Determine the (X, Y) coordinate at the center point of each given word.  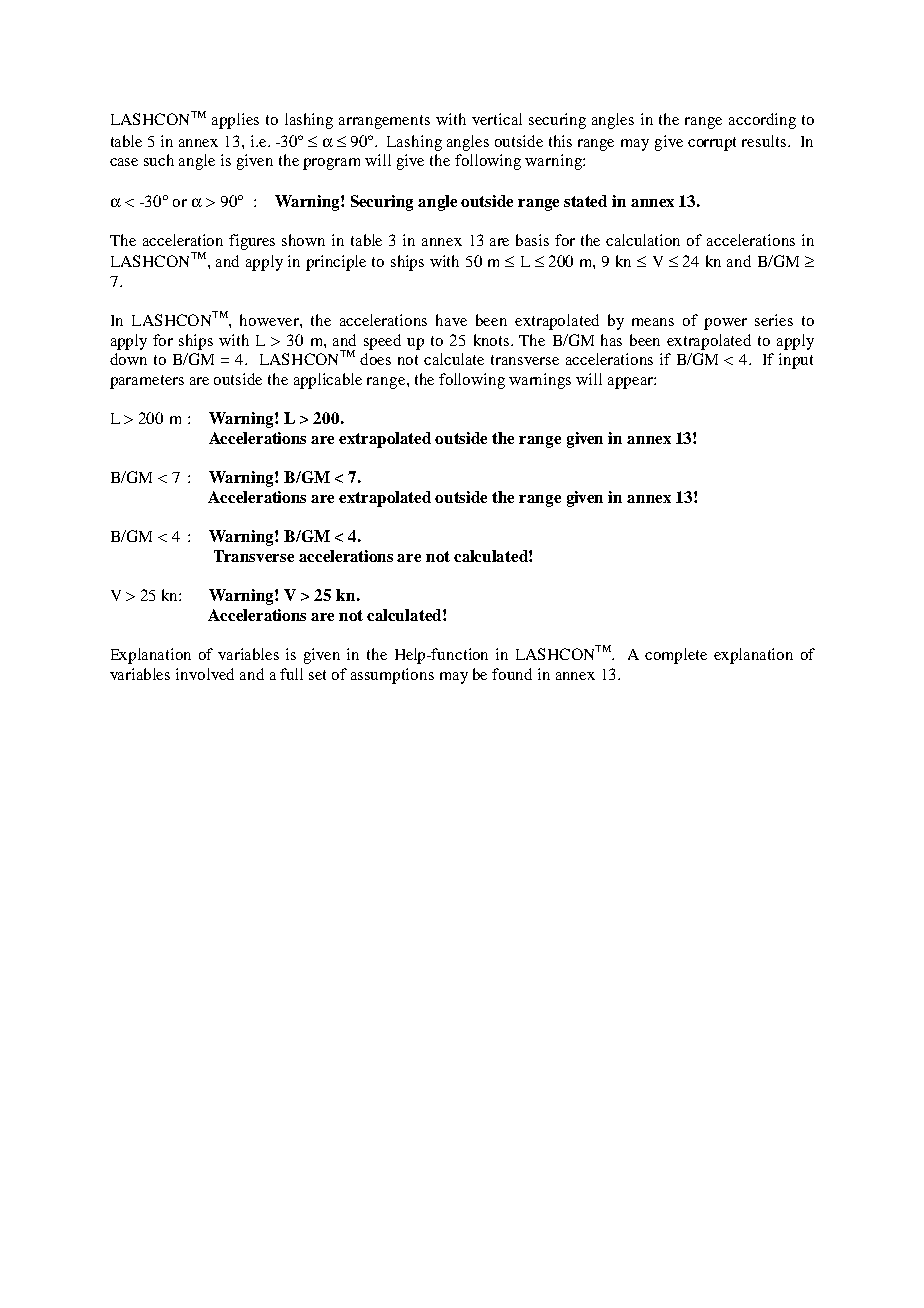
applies (235, 121)
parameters (147, 382)
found (512, 674)
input (796, 361)
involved (205, 674)
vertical (497, 119)
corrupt (712, 144)
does (375, 359)
